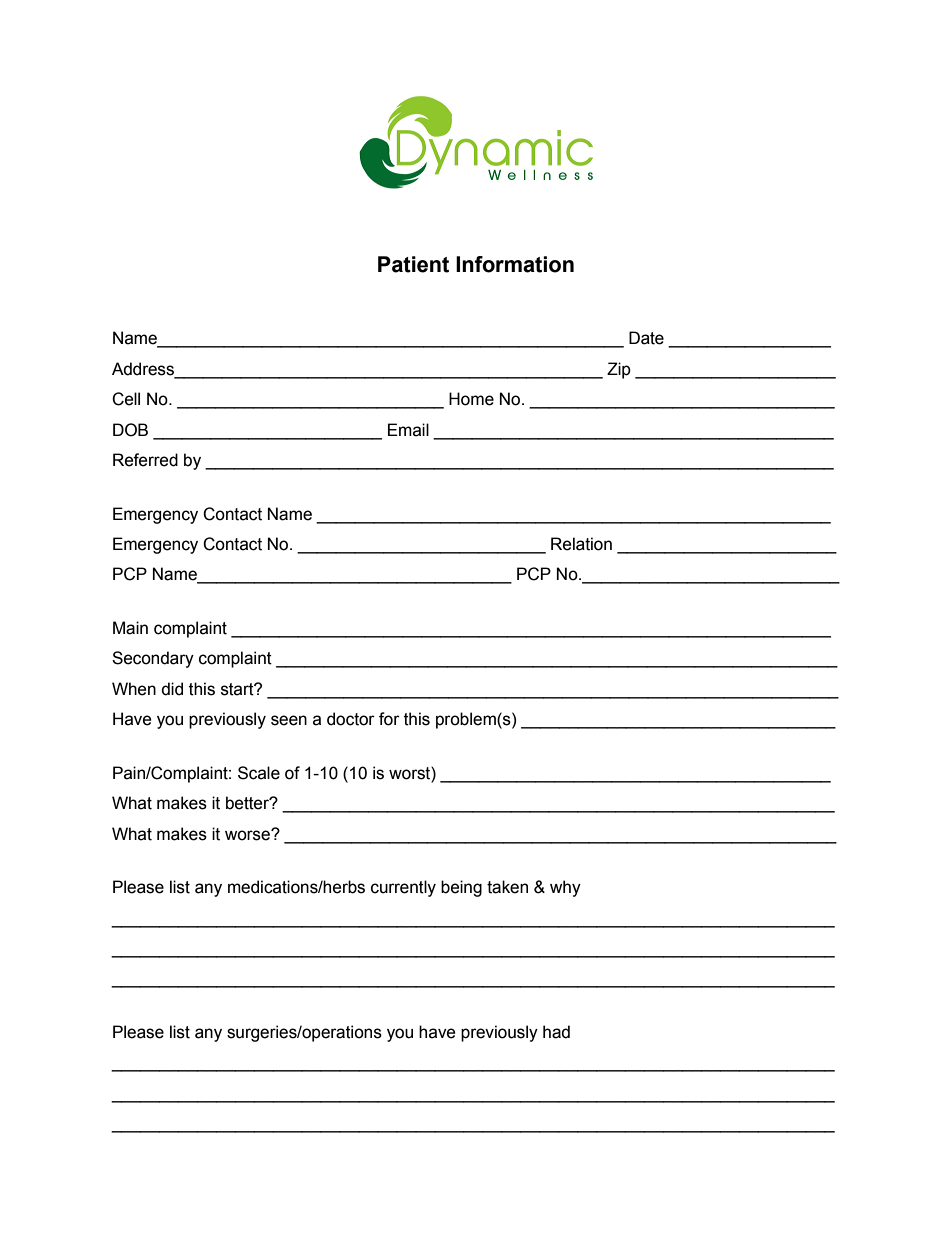  I want to click on Referred, so click(145, 460).
